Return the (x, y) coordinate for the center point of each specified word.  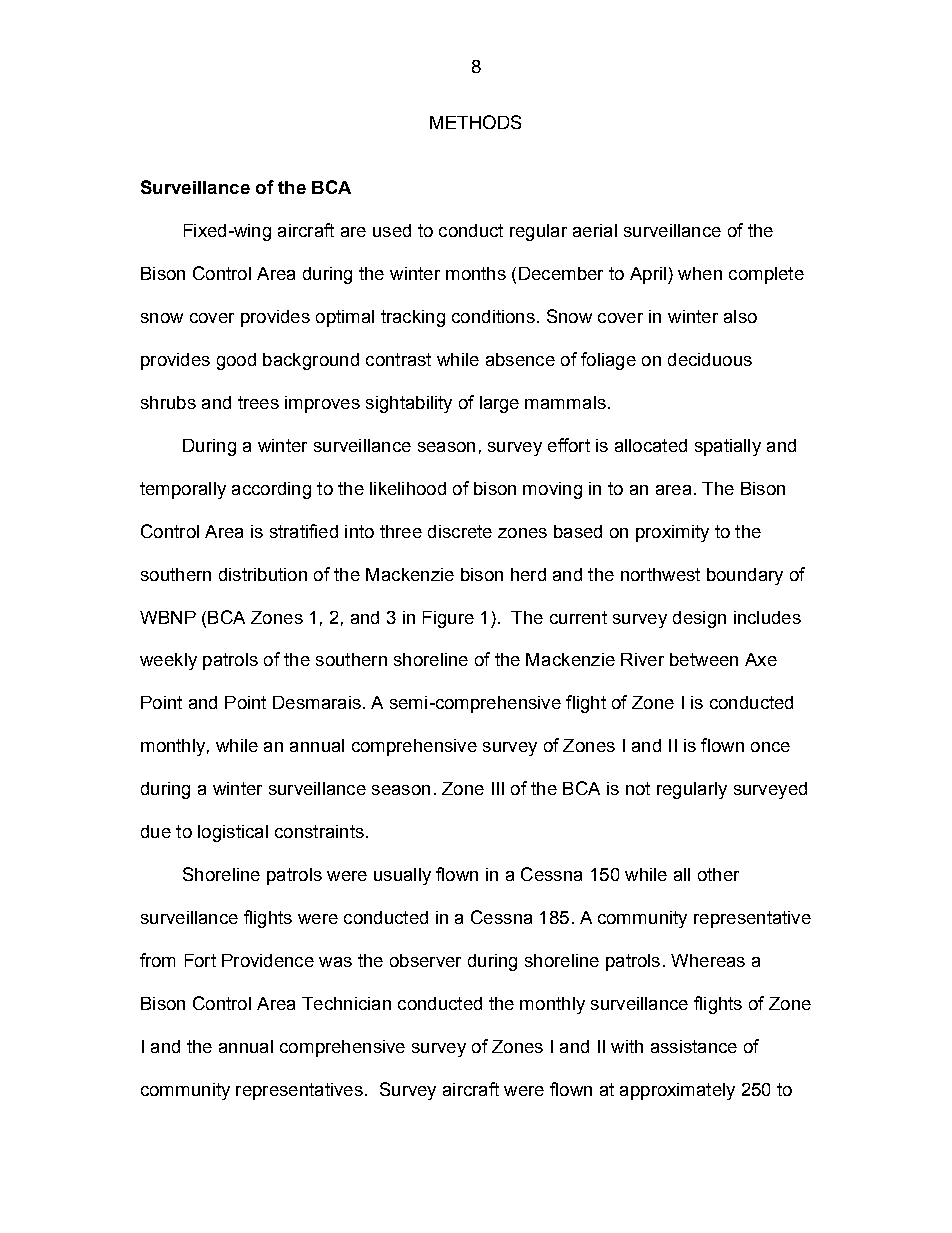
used (392, 230)
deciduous (710, 359)
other (718, 874)
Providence (268, 960)
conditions (493, 316)
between (704, 659)
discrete (460, 531)
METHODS (475, 122)
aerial (595, 230)
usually (402, 876)
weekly (168, 661)
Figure (448, 619)
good (236, 361)
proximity (672, 533)
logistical (233, 833)
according (271, 490)
